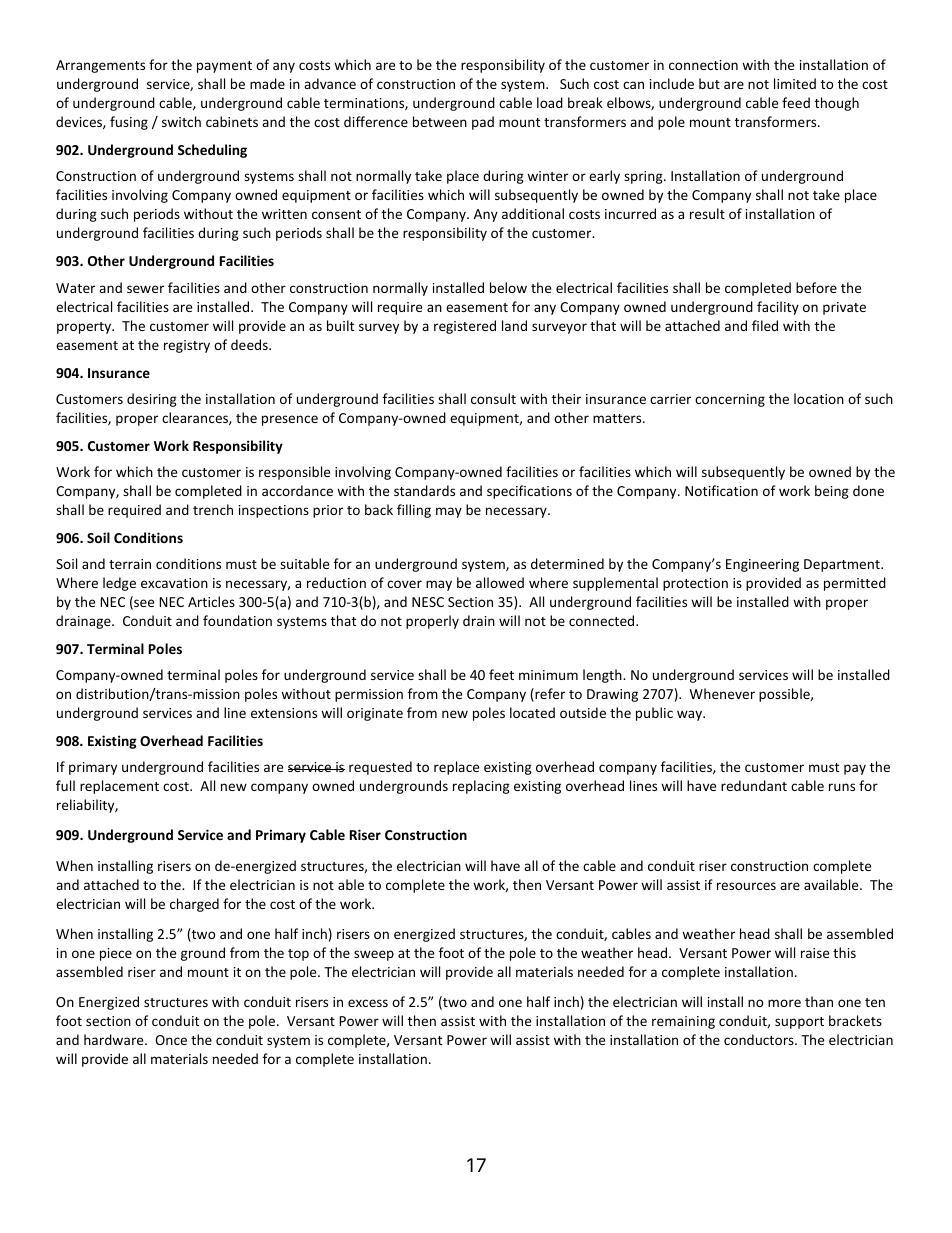 The width and height of the screenshot is (952, 1233). Describe the element at coordinates (695, 584) in the screenshot. I see `protection` at that location.
